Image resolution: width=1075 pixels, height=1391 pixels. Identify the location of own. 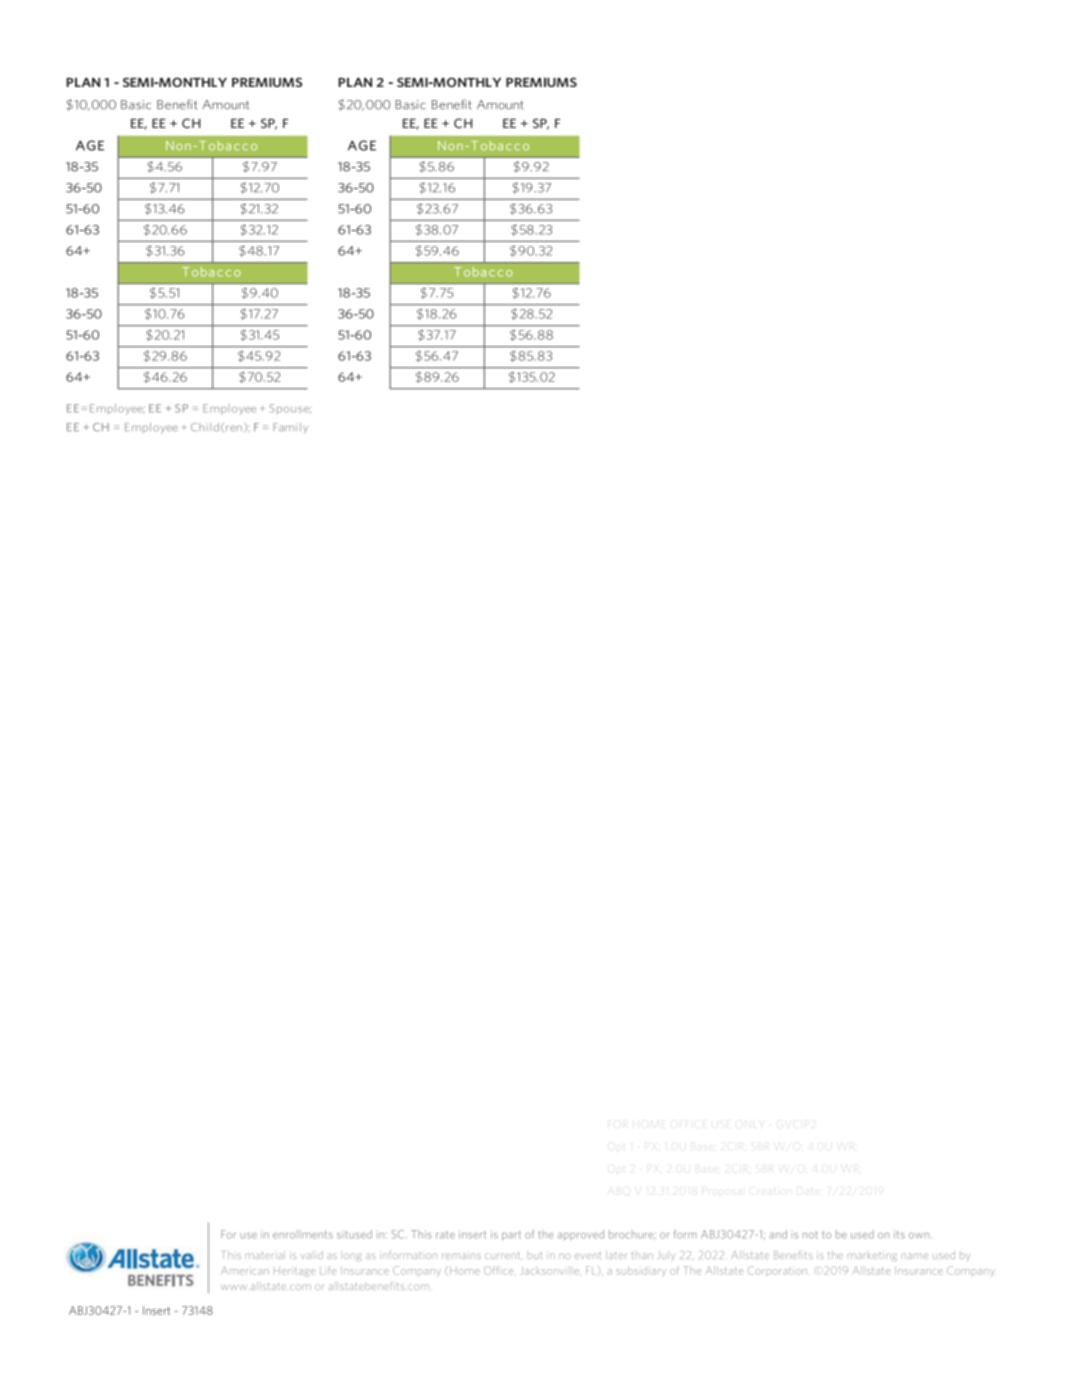
(920, 1236).
